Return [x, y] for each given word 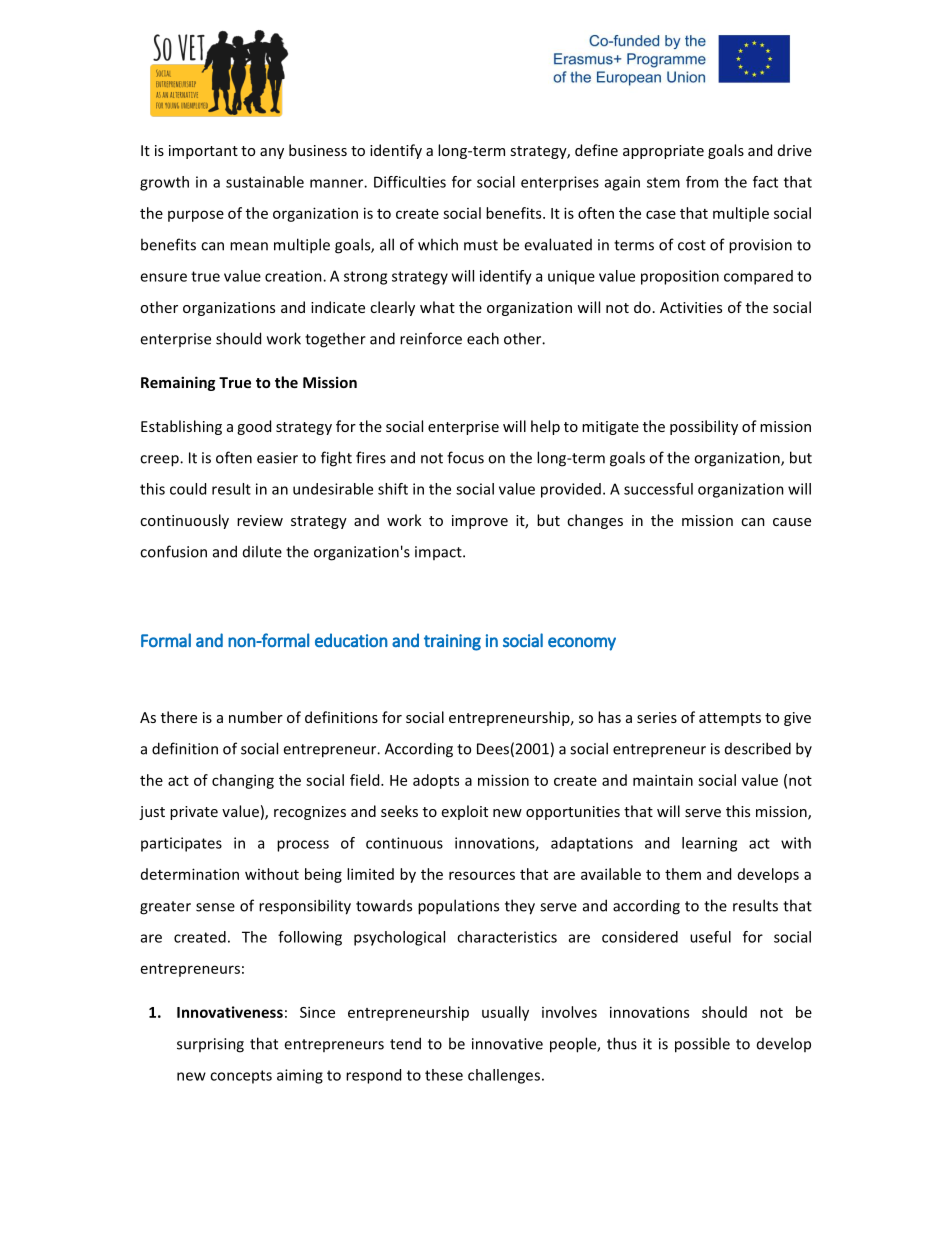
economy [582, 644]
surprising [210, 1045]
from [702, 182]
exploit [465, 812]
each [483, 338]
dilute [262, 551]
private [194, 813]
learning [709, 844]
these [444, 1075]
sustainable [265, 182]
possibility [704, 427]
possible [702, 1045]
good [254, 427]
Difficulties [410, 182]
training [452, 642]
